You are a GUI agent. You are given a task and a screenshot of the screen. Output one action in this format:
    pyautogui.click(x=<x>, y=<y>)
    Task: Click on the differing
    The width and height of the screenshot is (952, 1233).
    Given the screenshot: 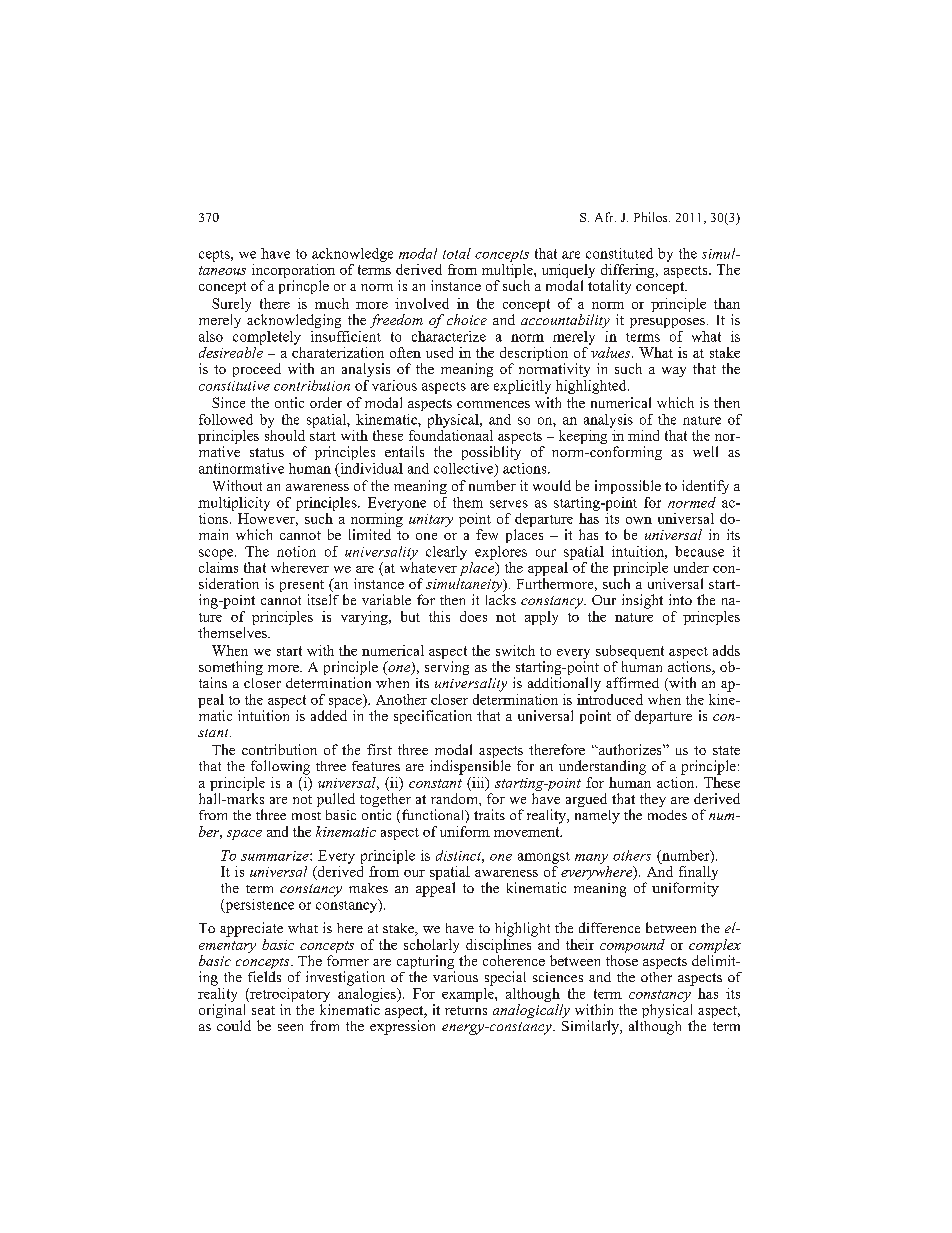 What is the action you would take?
    pyautogui.click(x=629, y=272)
